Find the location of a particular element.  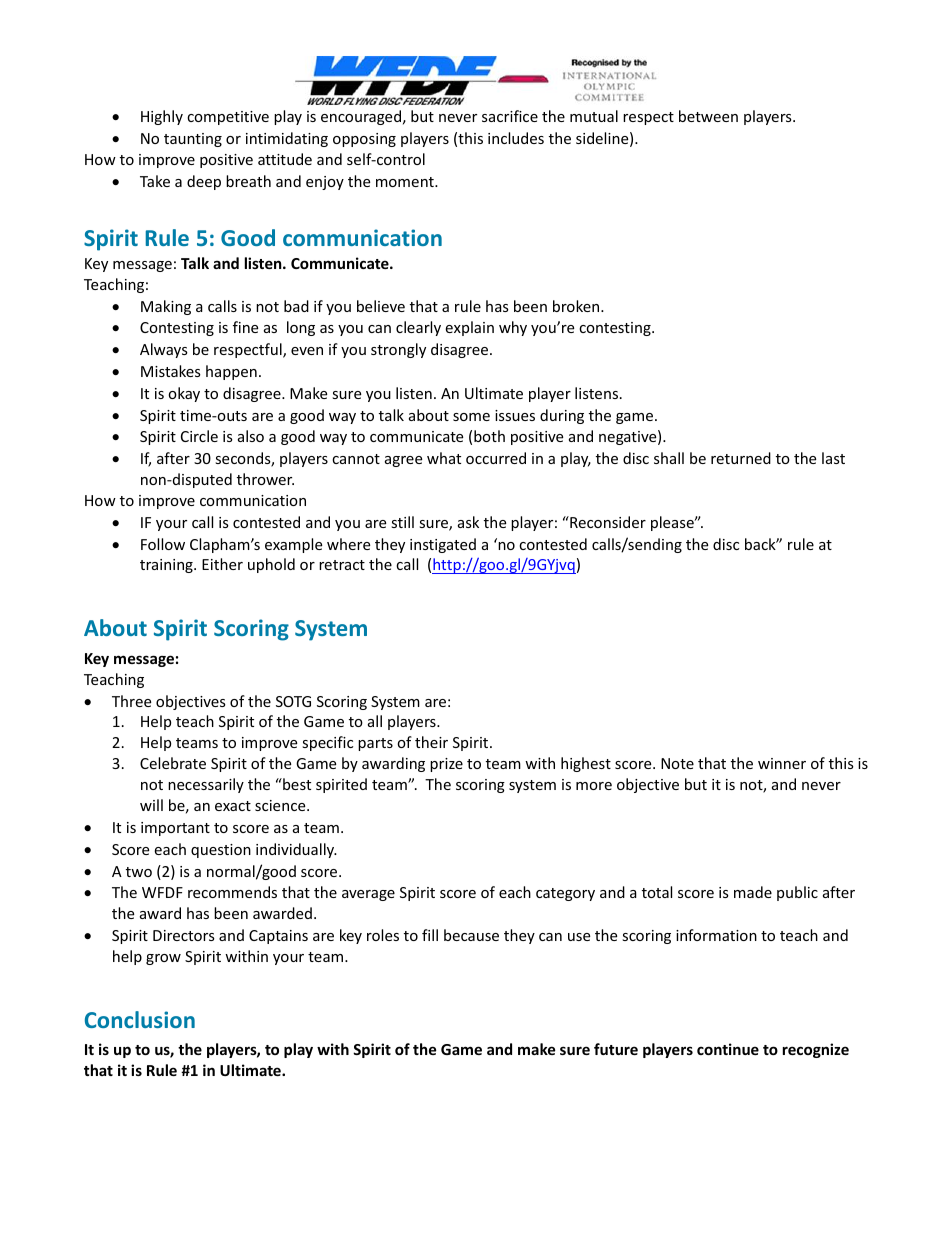

between is located at coordinates (708, 116).
